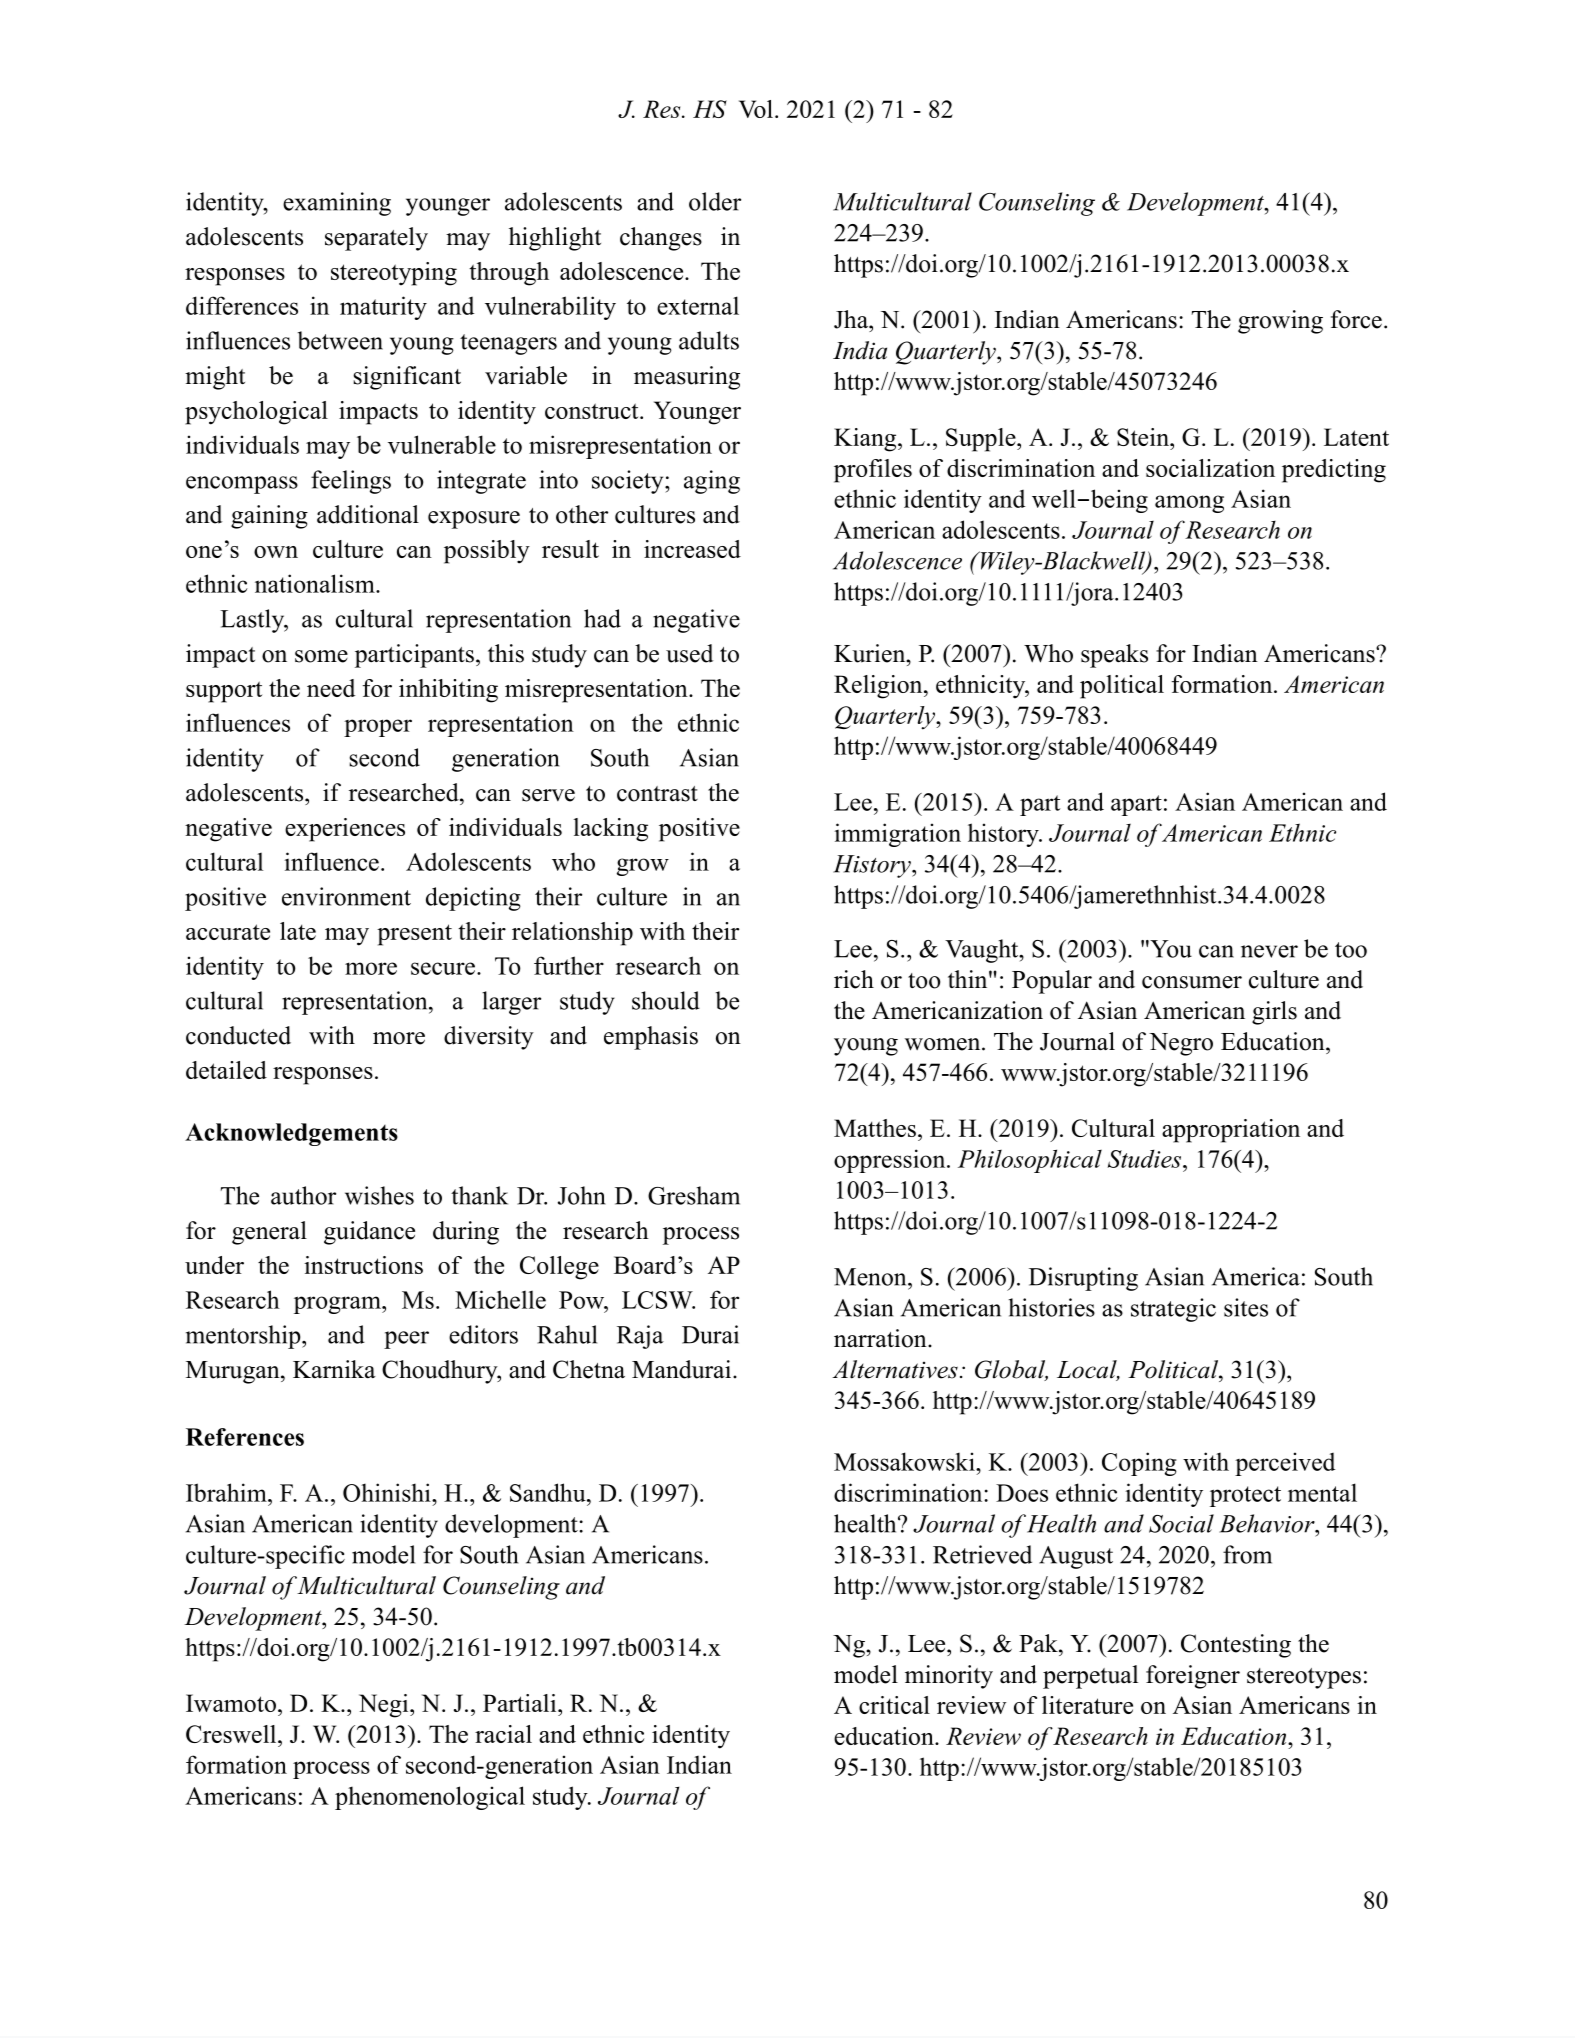 Image resolution: width=1575 pixels, height=2038 pixels. I want to click on examining, so click(337, 204).
